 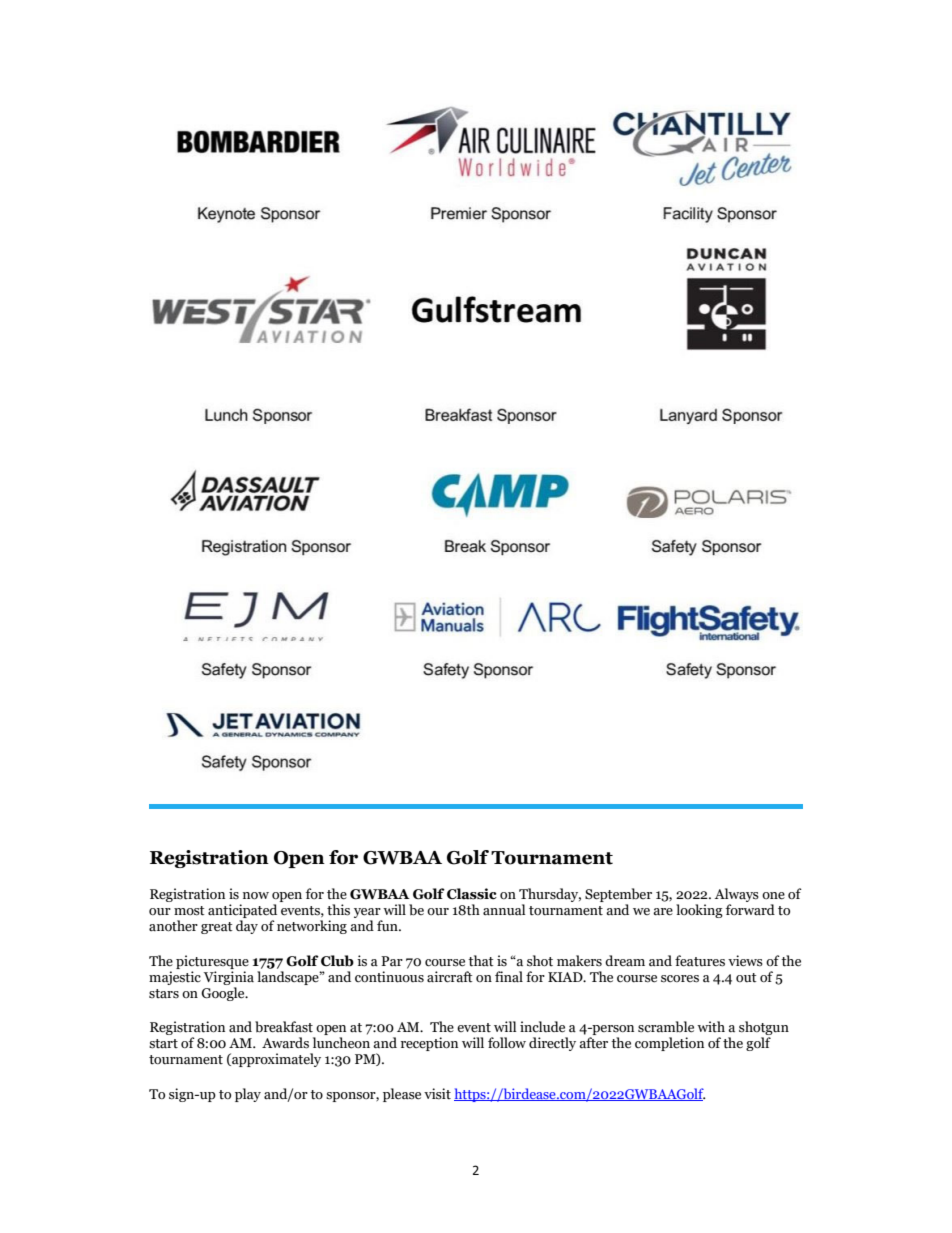 I want to click on play, so click(x=248, y=1095).
